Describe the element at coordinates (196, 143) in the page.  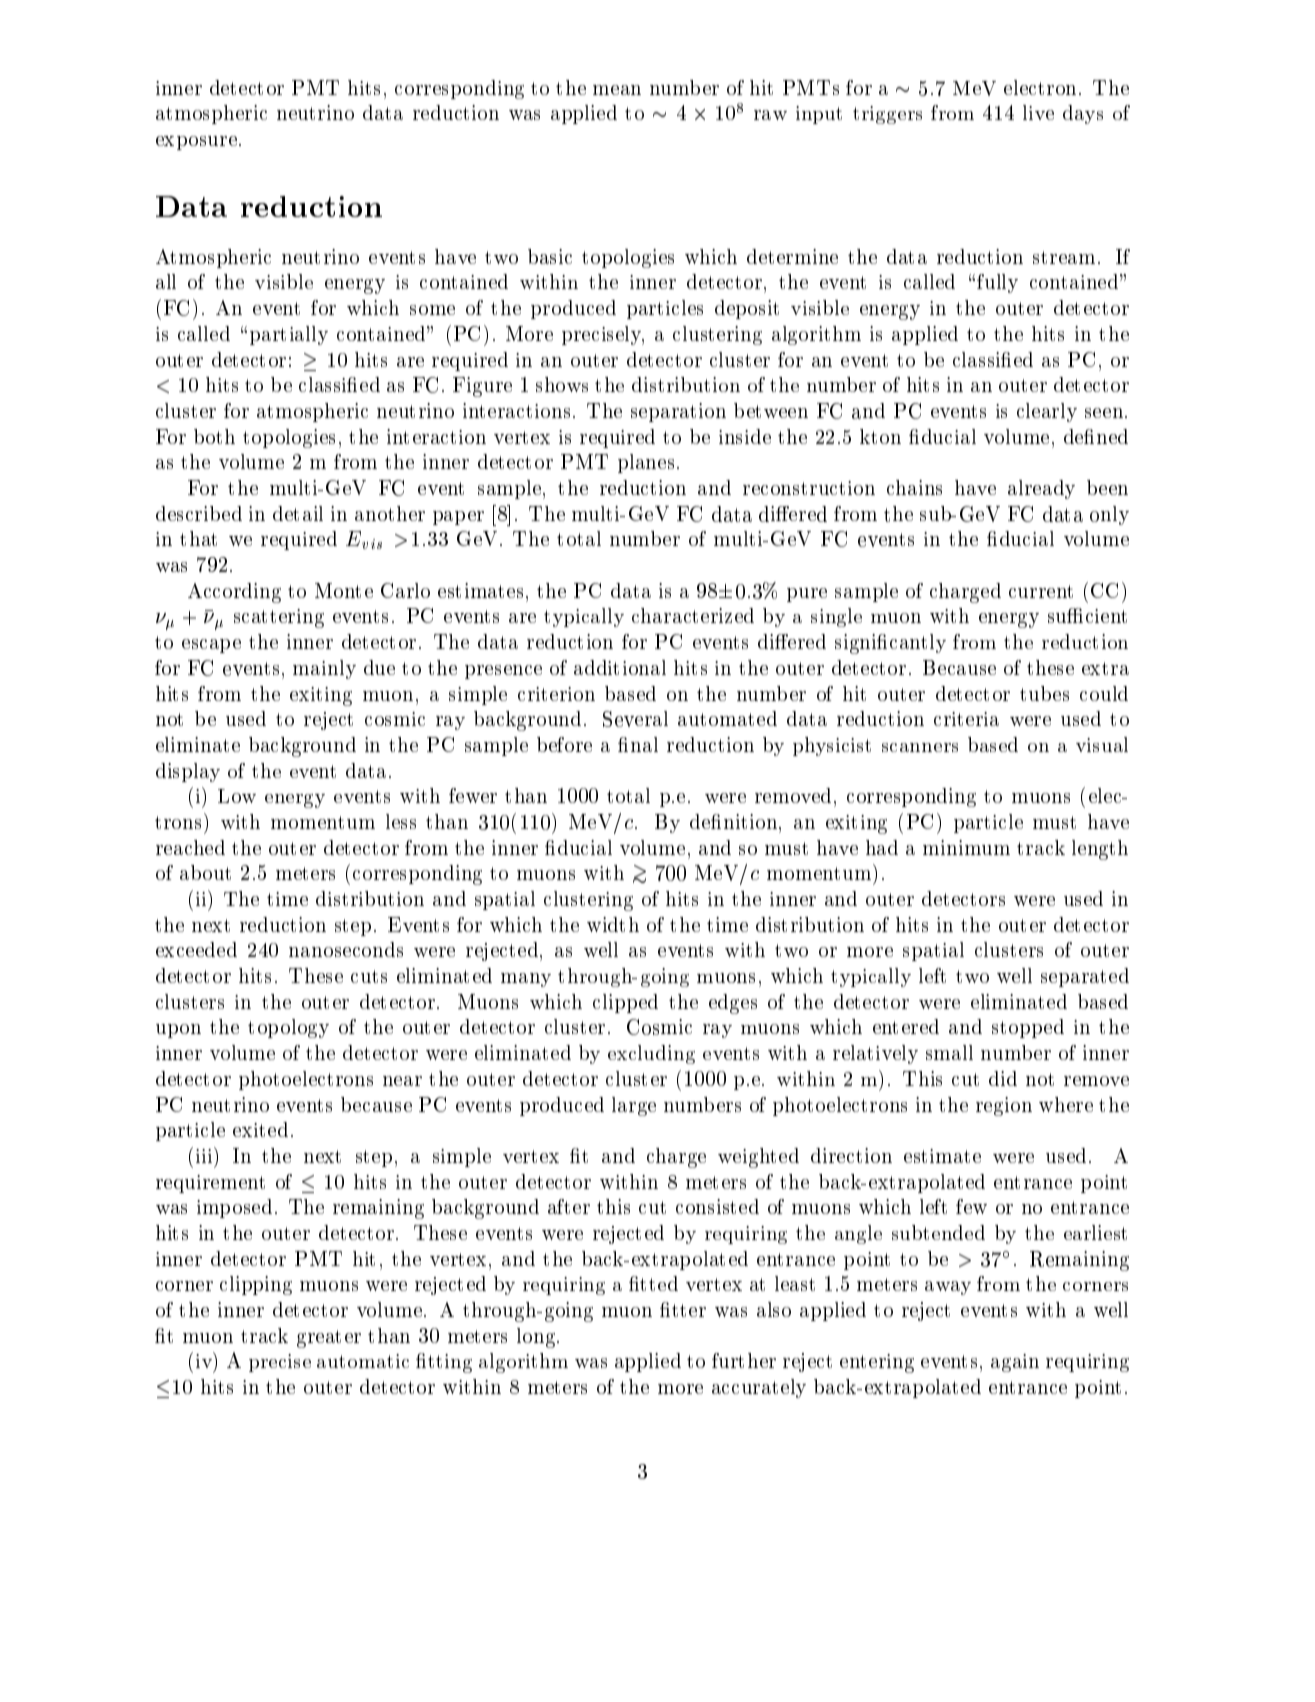
I see `exposure` at that location.
